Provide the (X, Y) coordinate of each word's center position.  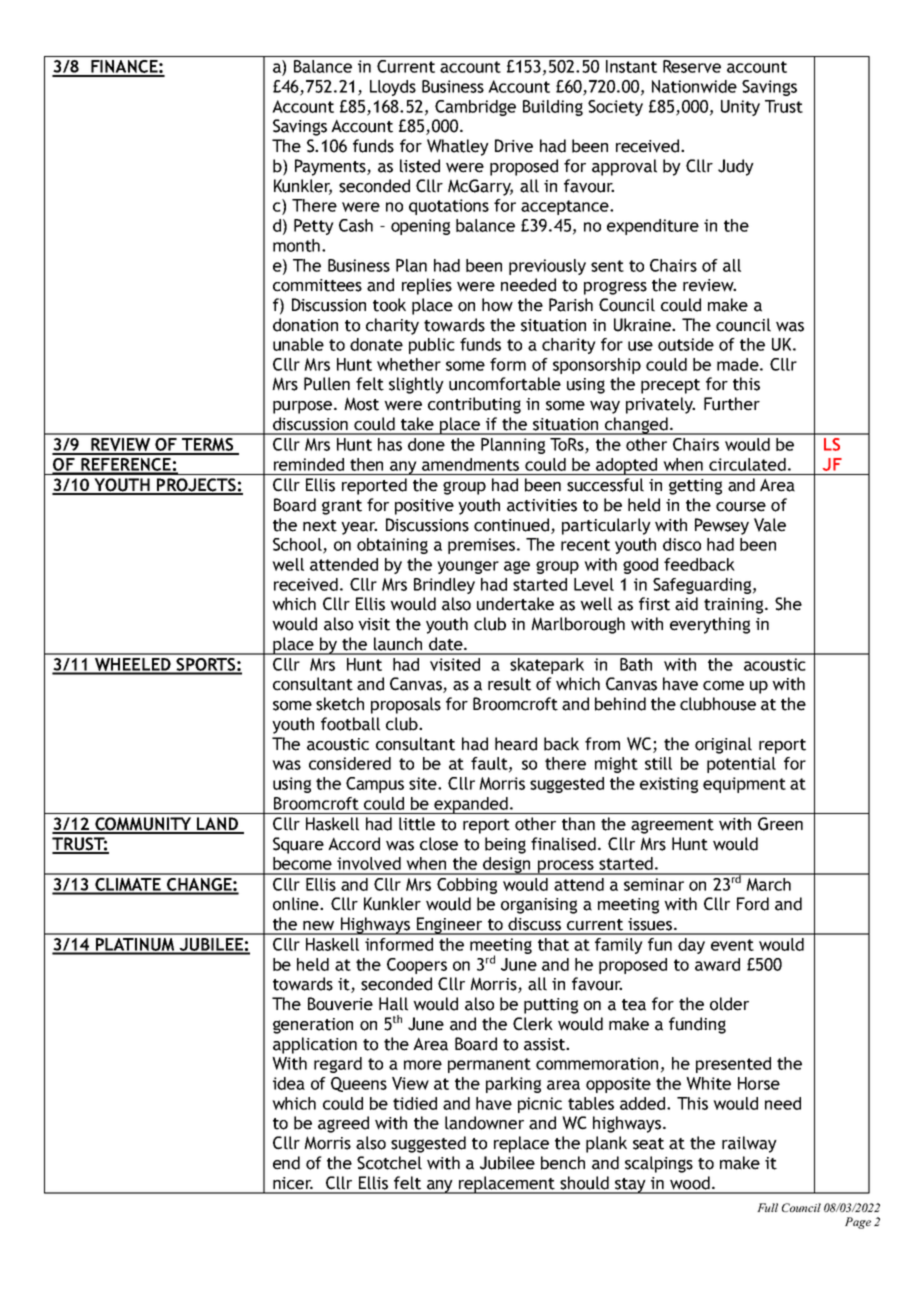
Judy (736, 167)
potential (741, 765)
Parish (571, 305)
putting (551, 1006)
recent (585, 545)
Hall (393, 1004)
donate (376, 344)
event (732, 945)
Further (732, 404)
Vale (770, 525)
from (602, 744)
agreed (343, 1124)
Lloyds (393, 88)
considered (350, 763)
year (359, 528)
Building (553, 108)
